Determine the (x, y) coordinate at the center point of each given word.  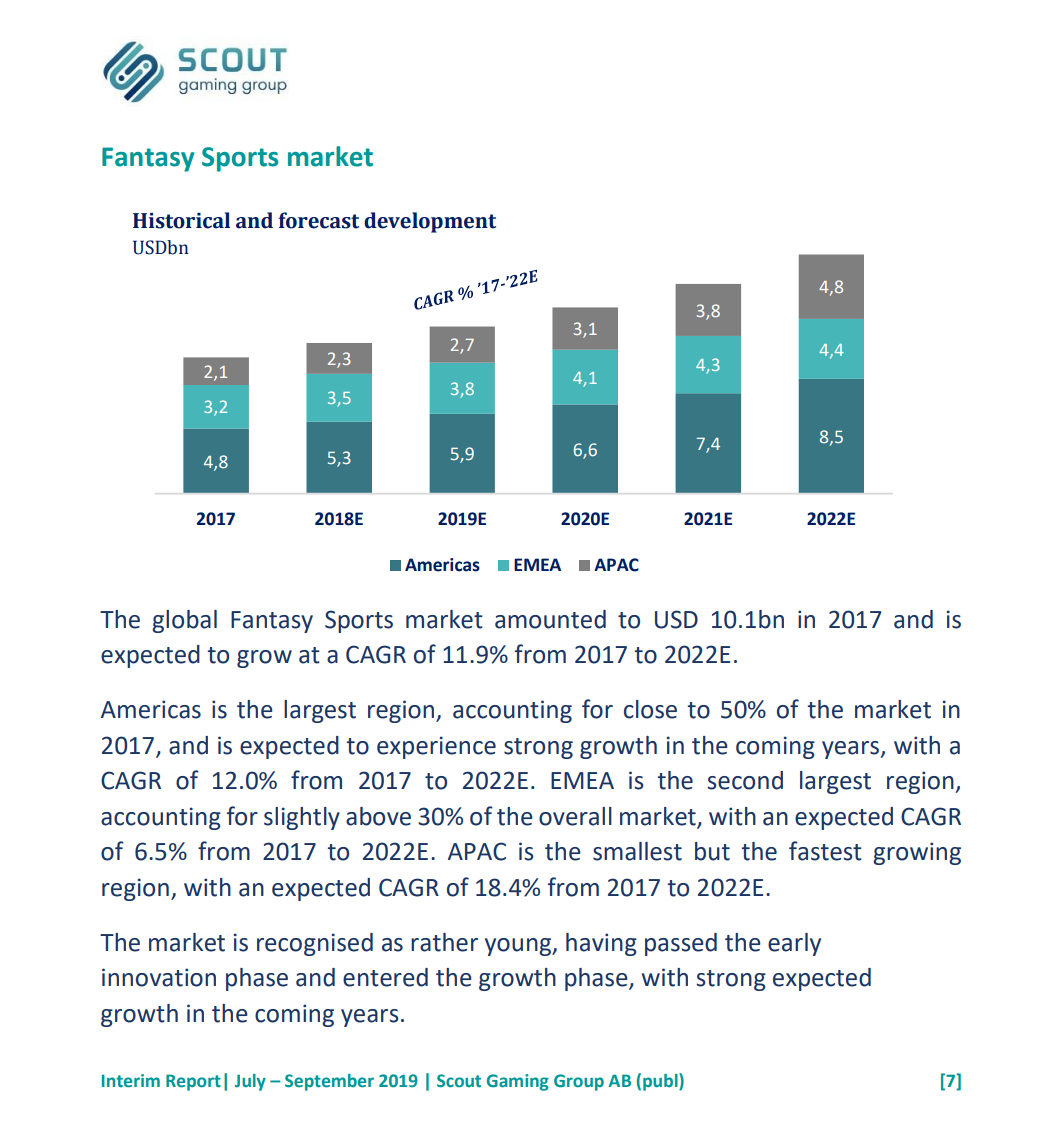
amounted (550, 619)
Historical (181, 220)
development (430, 222)
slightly (302, 818)
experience (436, 747)
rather (444, 942)
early (794, 944)
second (745, 780)
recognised (315, 944)
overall (575, 816)
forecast (318, 220)
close (650, 709)
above (378, 816)
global (184, 621)
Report (193, 1082)
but (712, 851)
